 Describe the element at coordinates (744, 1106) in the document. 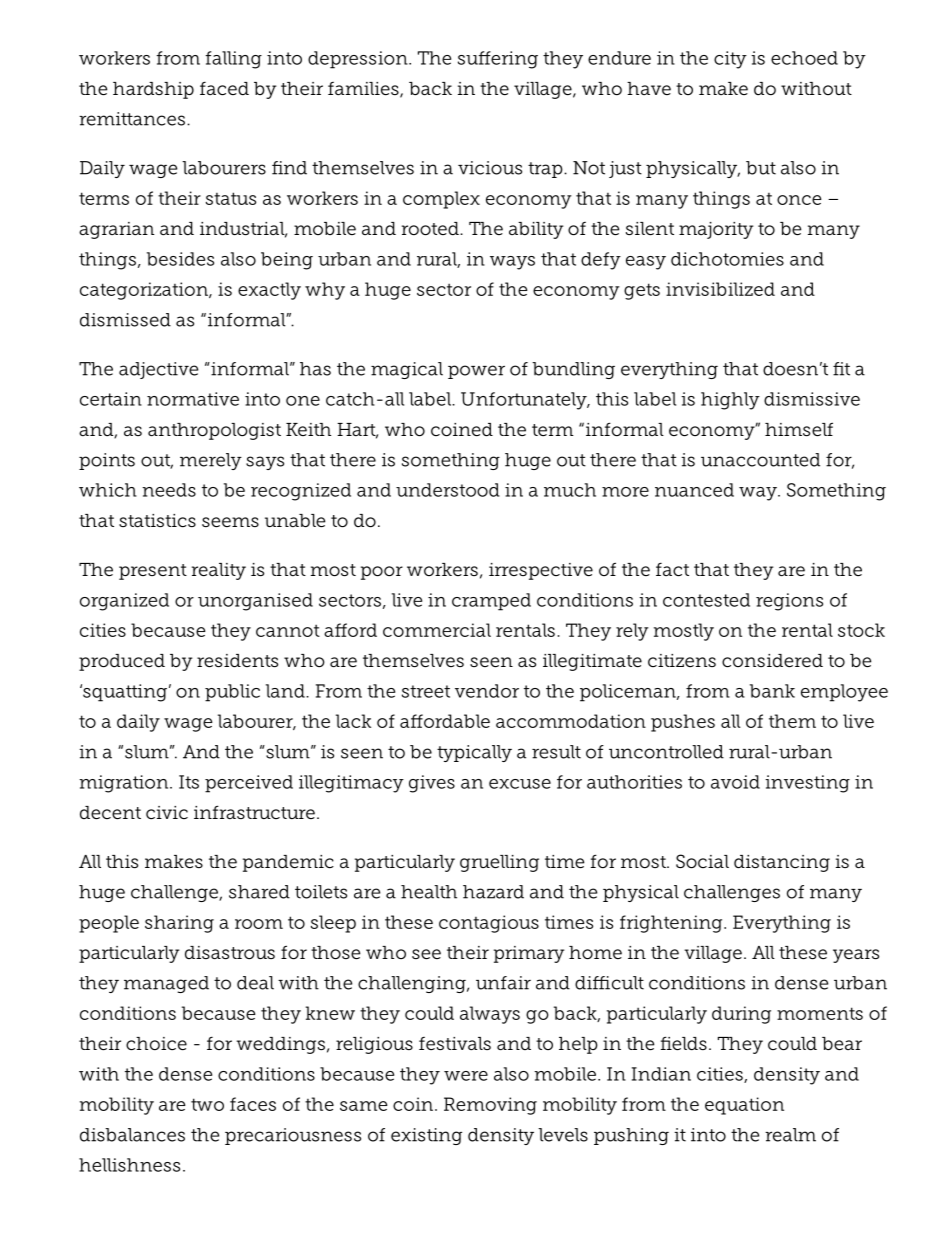

I see `equation` at that location.
